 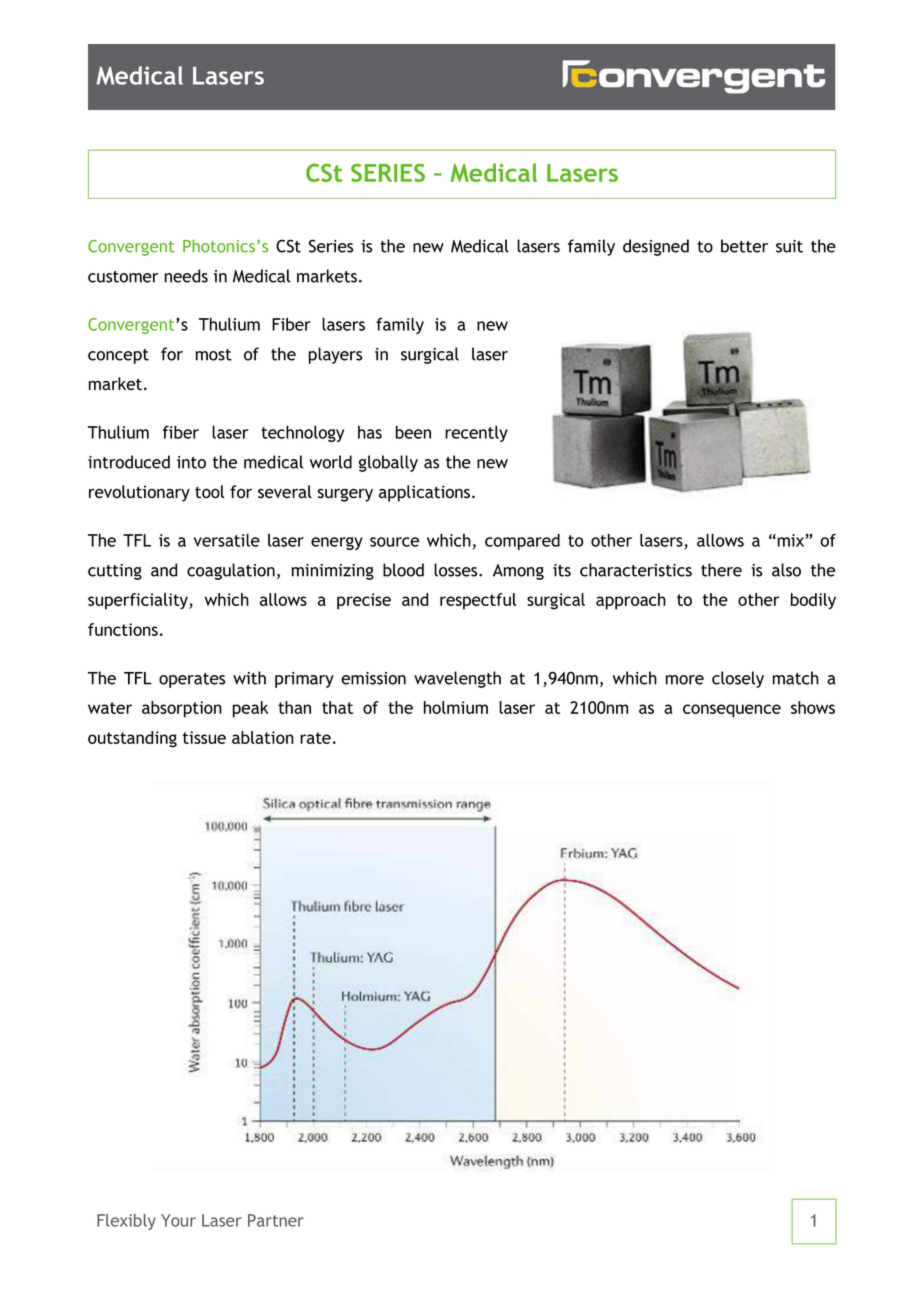 What do you see at coordinates (744, 246) in the document?
I see `better` at bounding box center [744, 246].
